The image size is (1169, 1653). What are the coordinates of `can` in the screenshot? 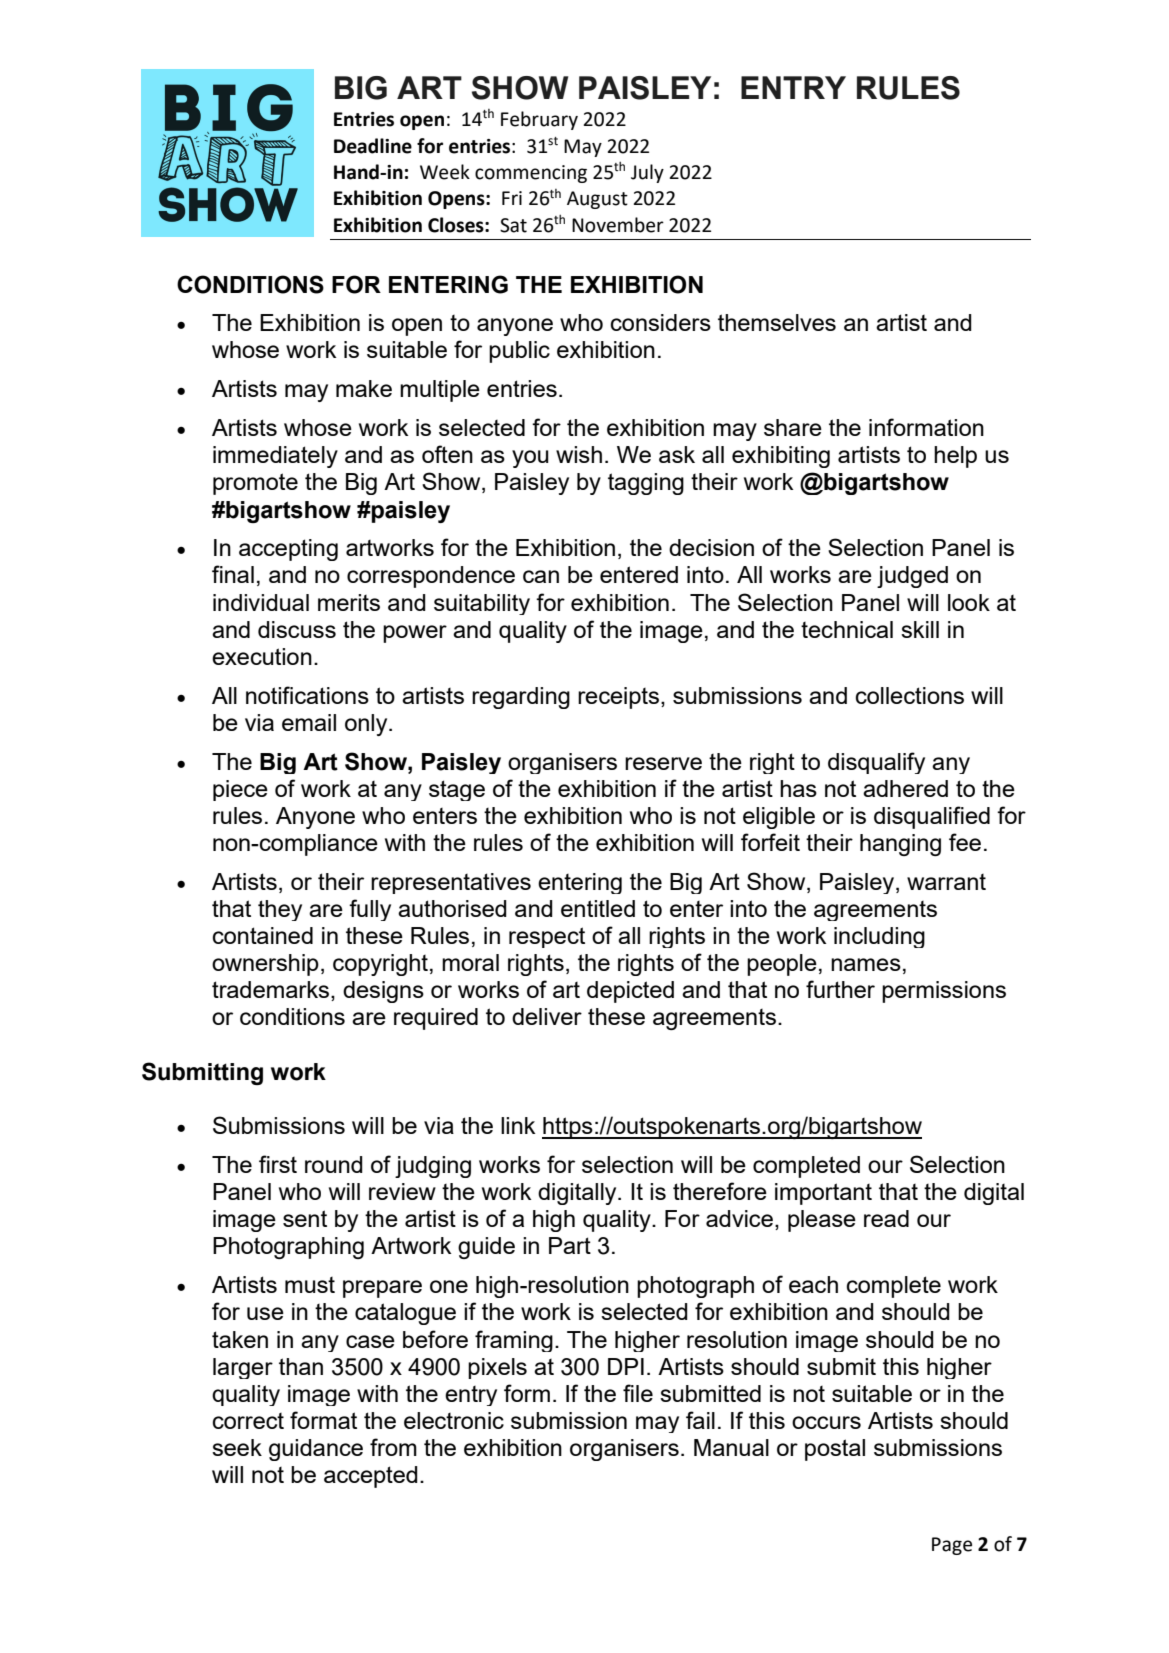 It's located at (541, 576).
